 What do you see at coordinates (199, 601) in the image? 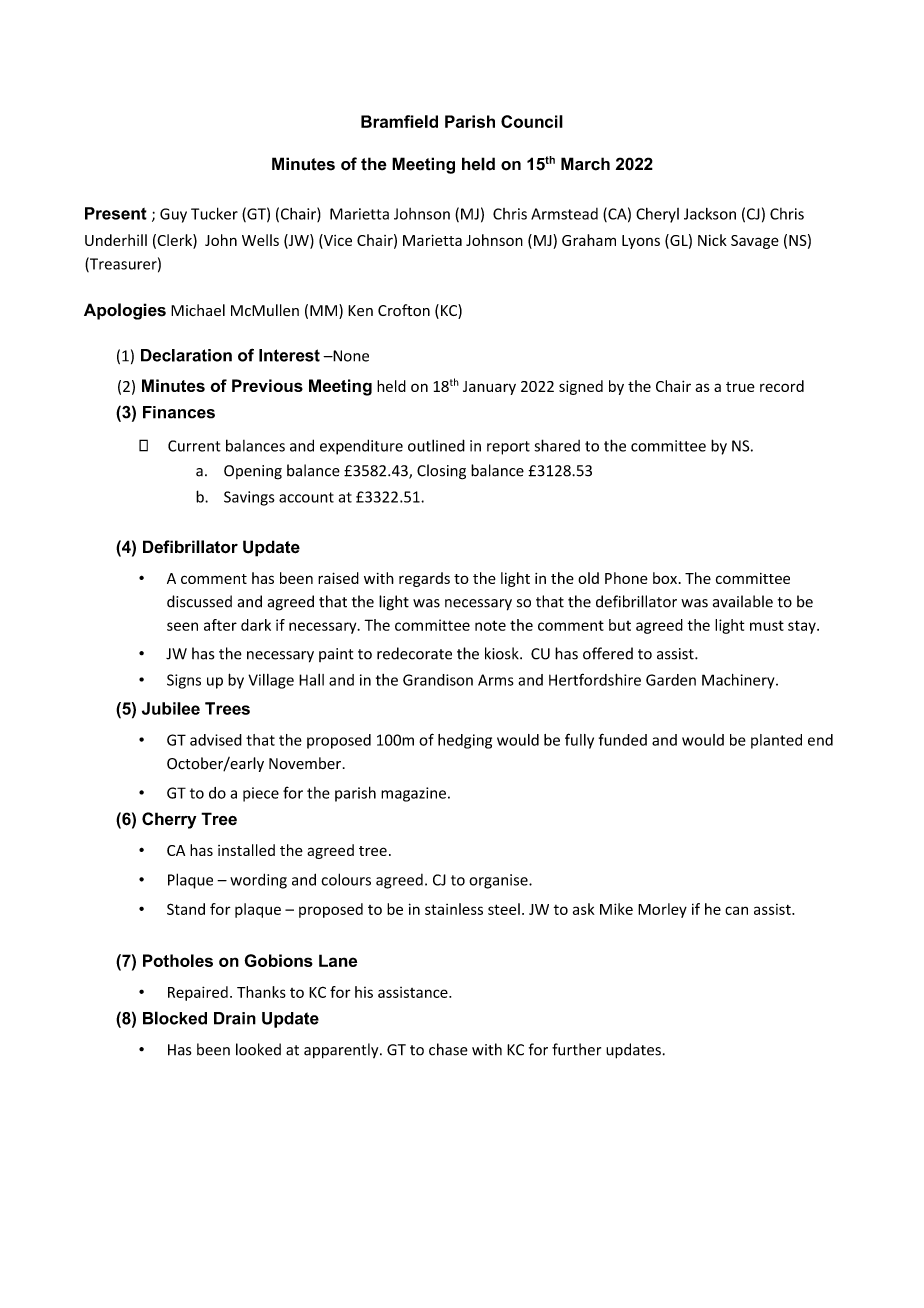
I see `discussed` at bounding box center [199, 601].
